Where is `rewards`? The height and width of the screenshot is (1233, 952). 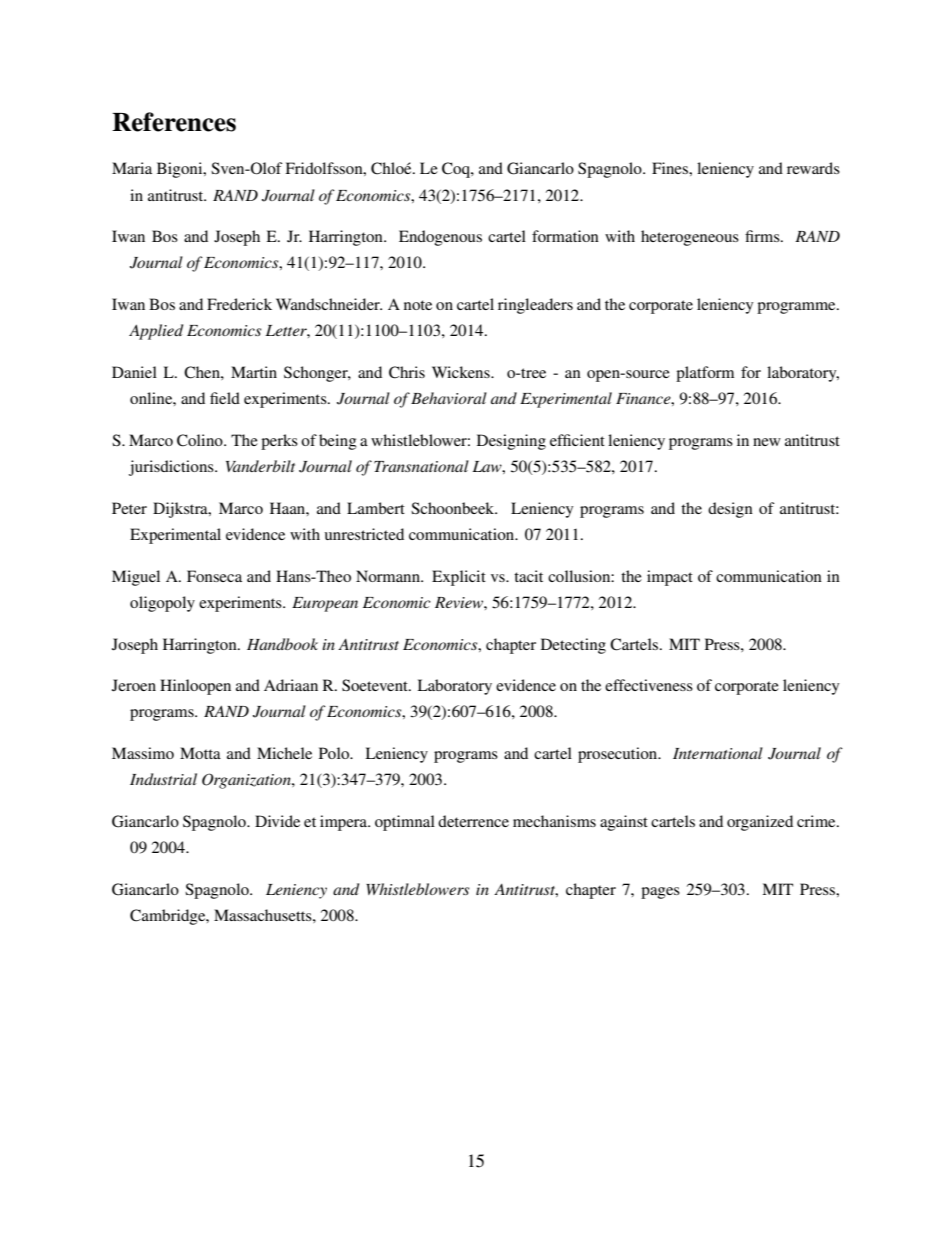
rewards is located at coordinates (813, 168).
